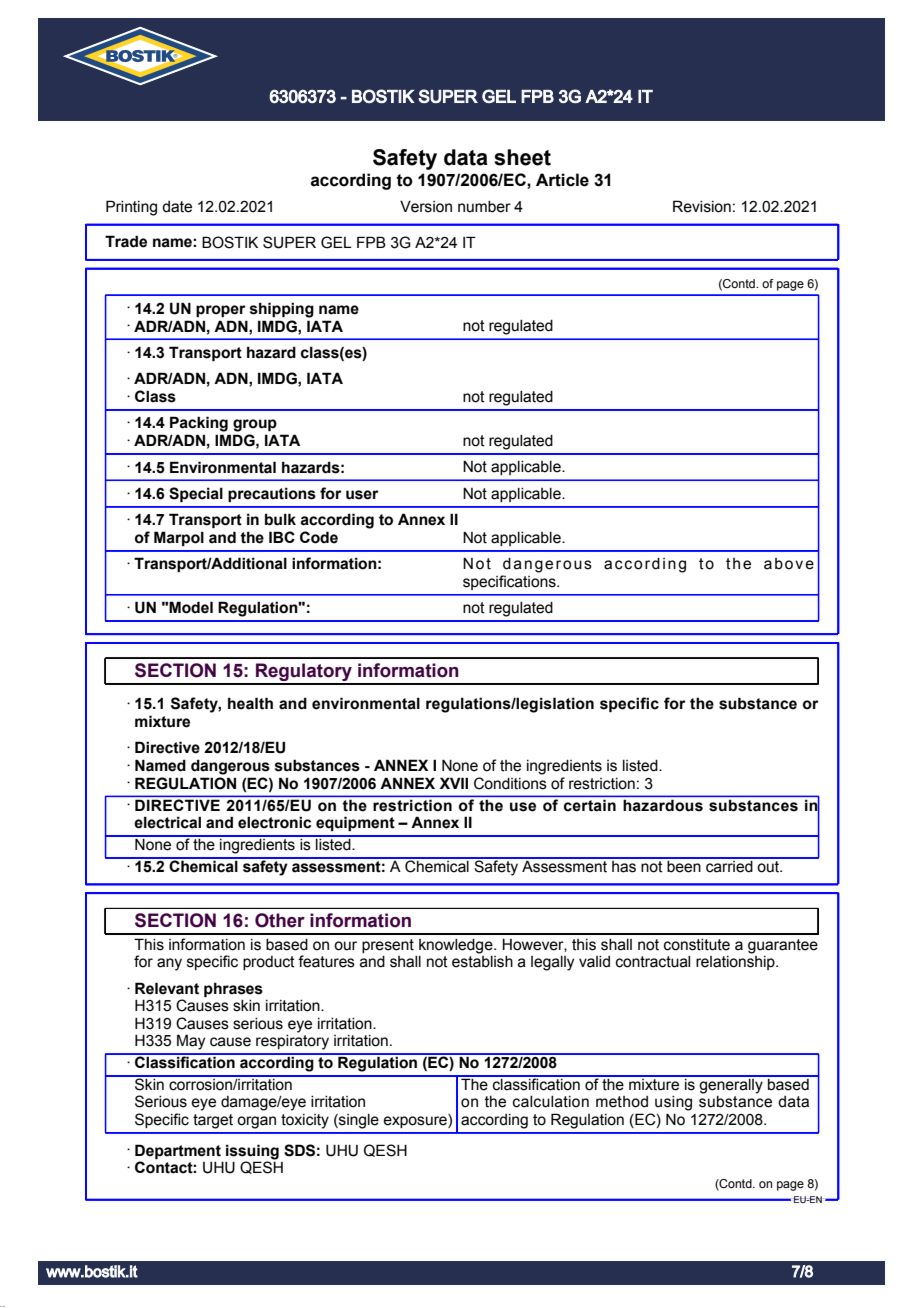  Describe the element at coordinates (590, 805) in the screenshot. I see `certain` at that location.
